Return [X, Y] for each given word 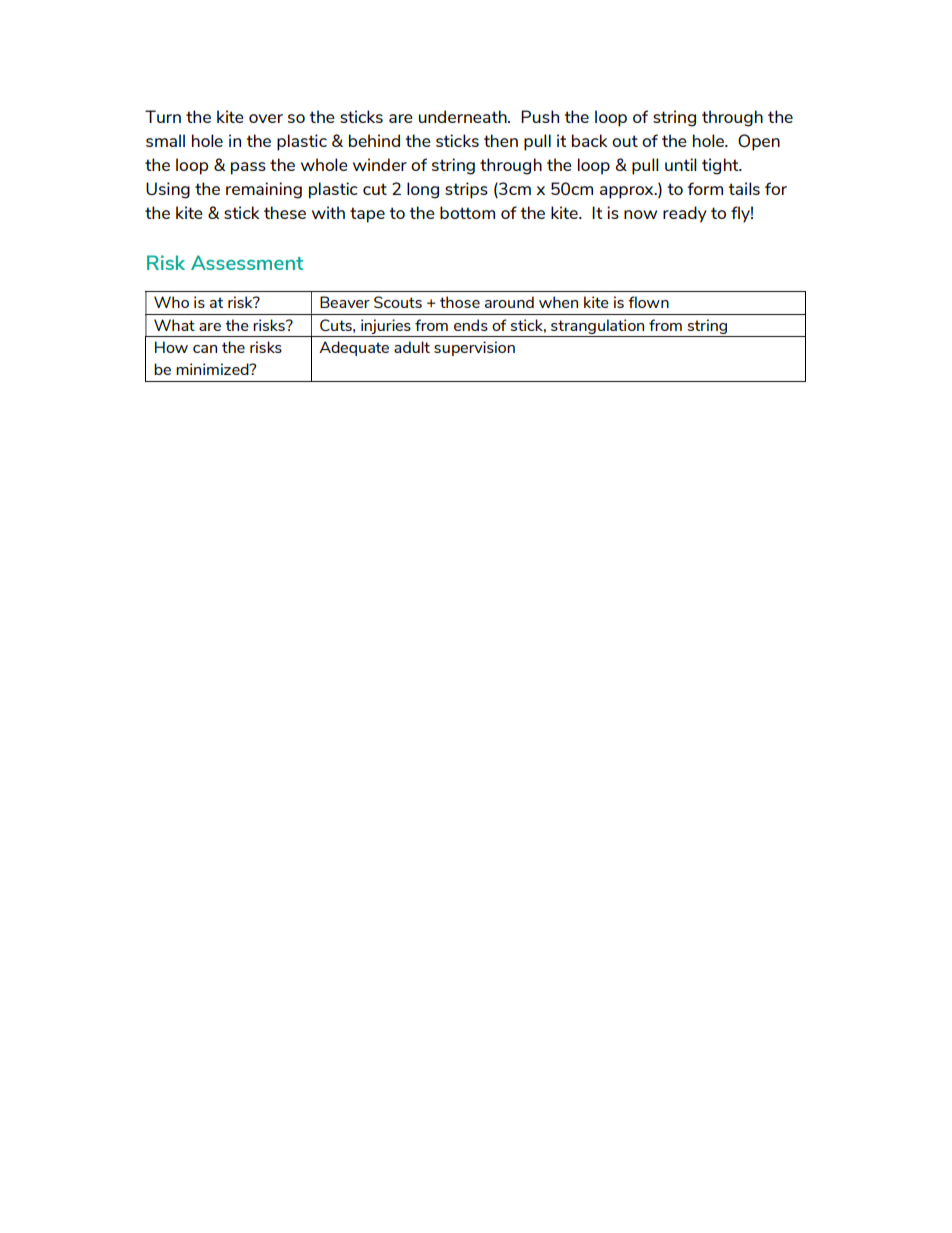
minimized [213, 369]
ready [685, 214]
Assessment [247, 262]
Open [759, 142]
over [266, 118]
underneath [464, 116]
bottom [467, 212]
